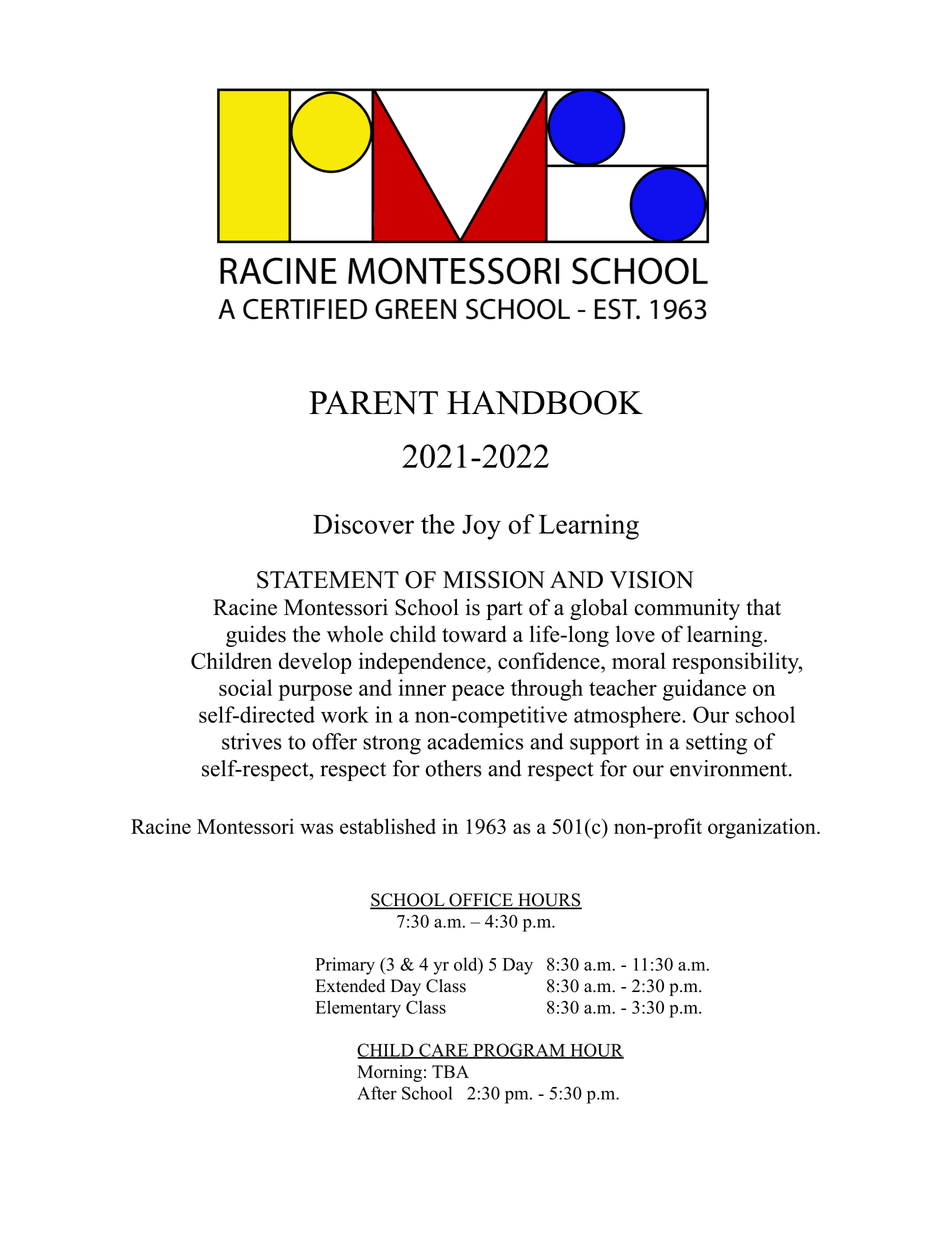  Describe the element at coordinates (481, 901) in the screenshot. I see `OFFICE` at that location.
